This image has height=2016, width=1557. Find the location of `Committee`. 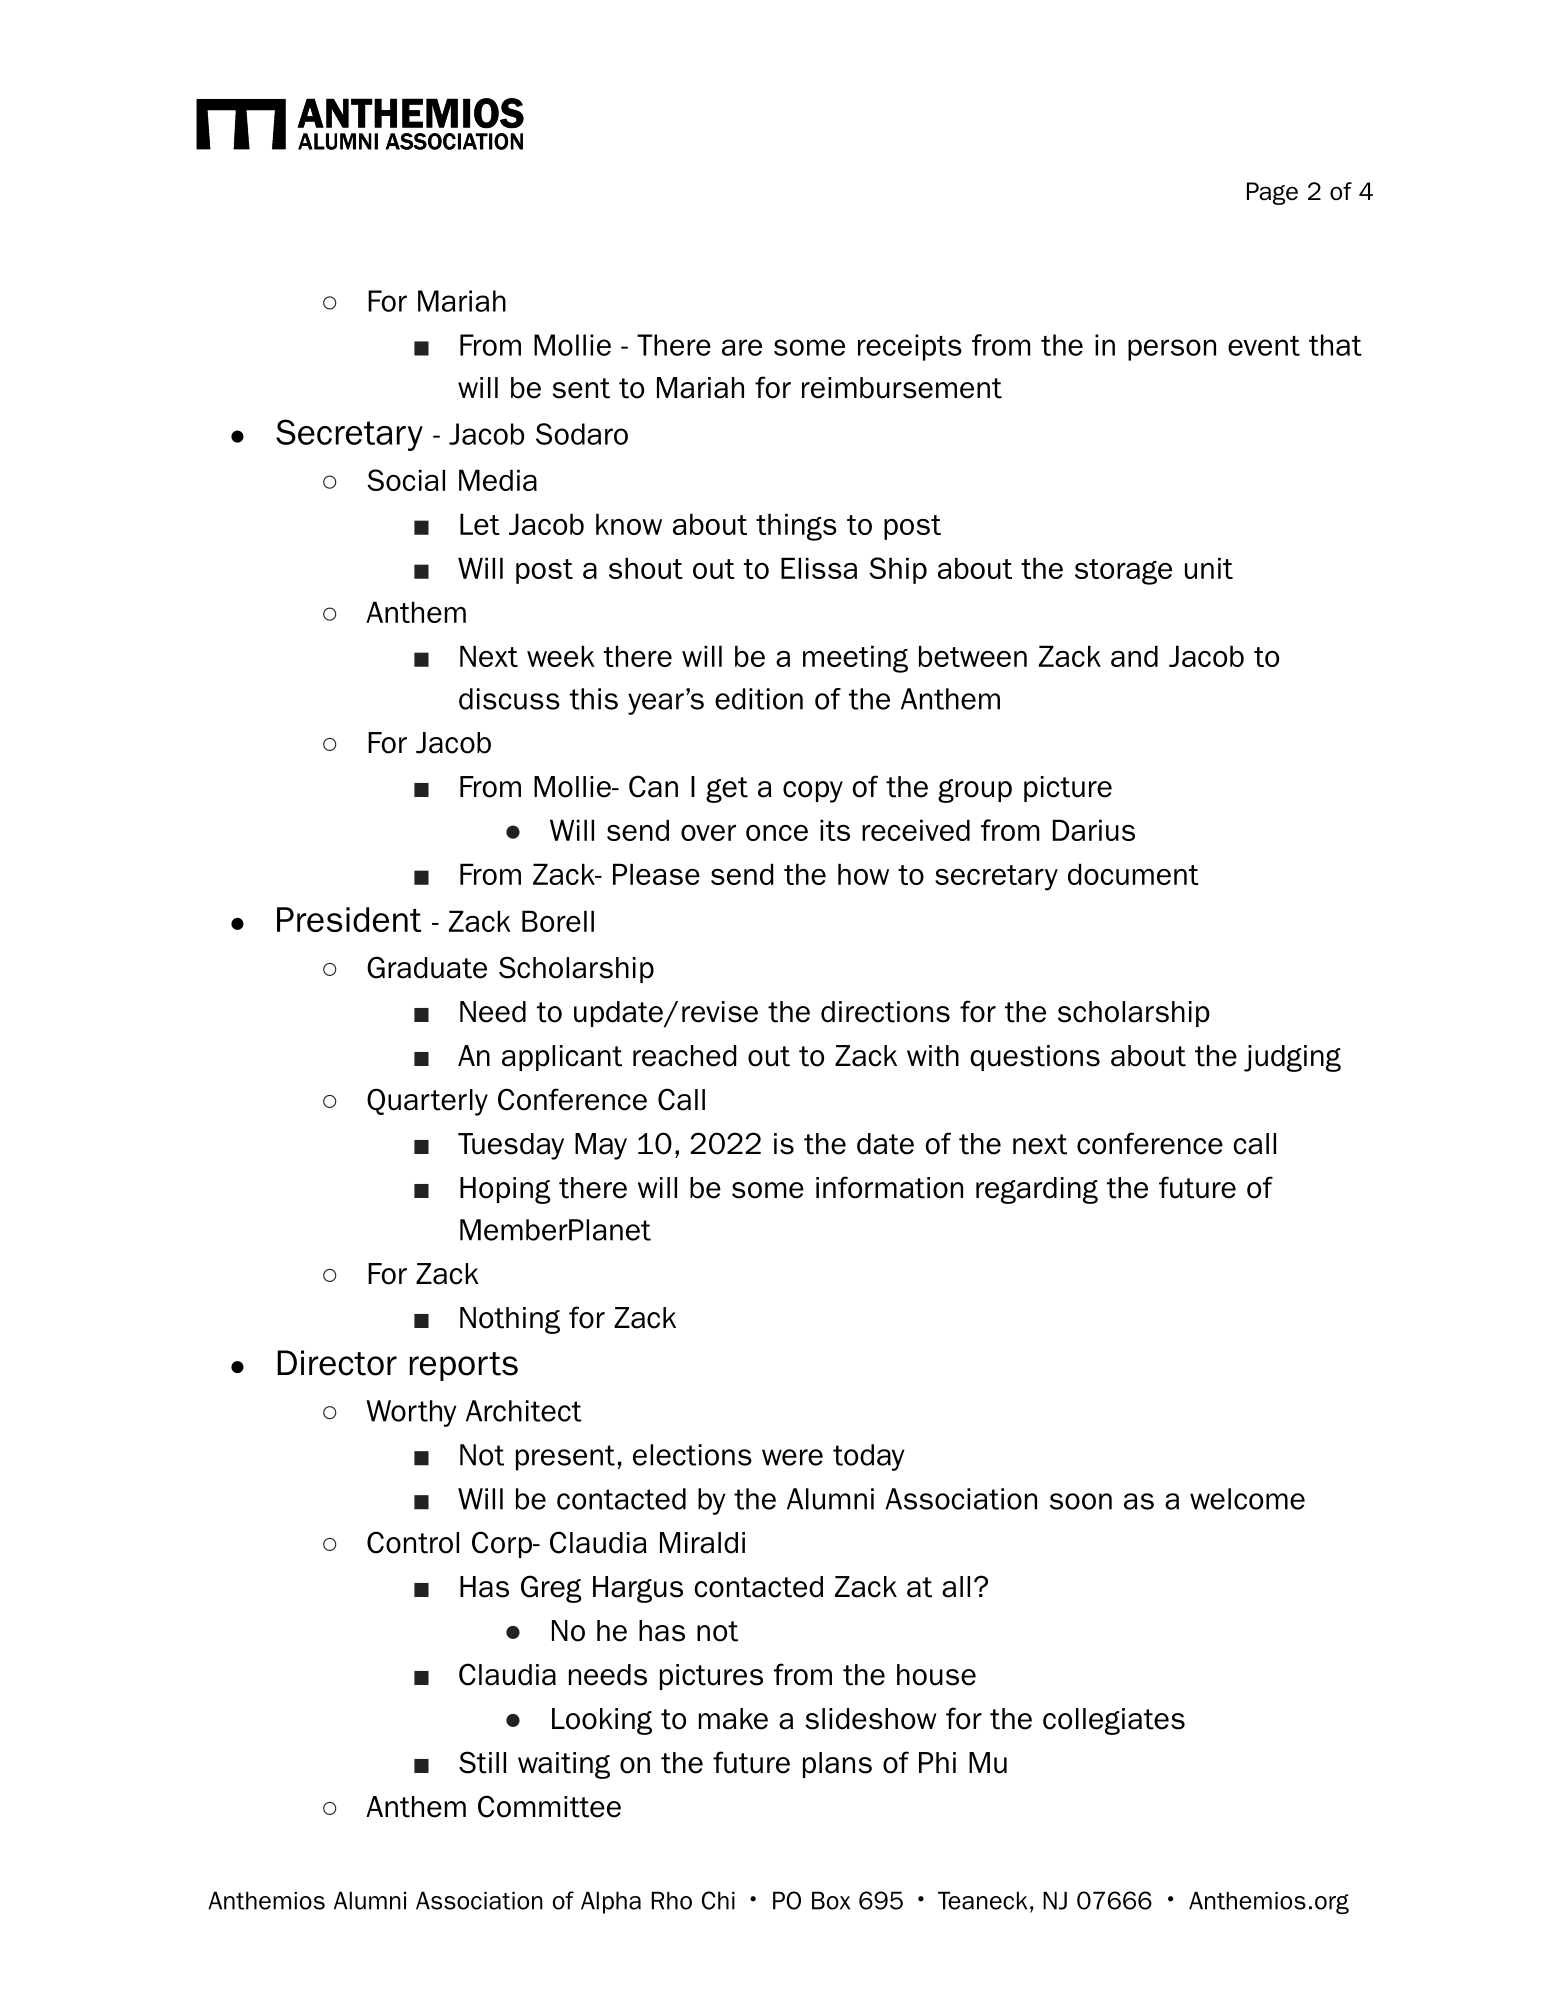

Committee is located at coordinates (549, 1806).
